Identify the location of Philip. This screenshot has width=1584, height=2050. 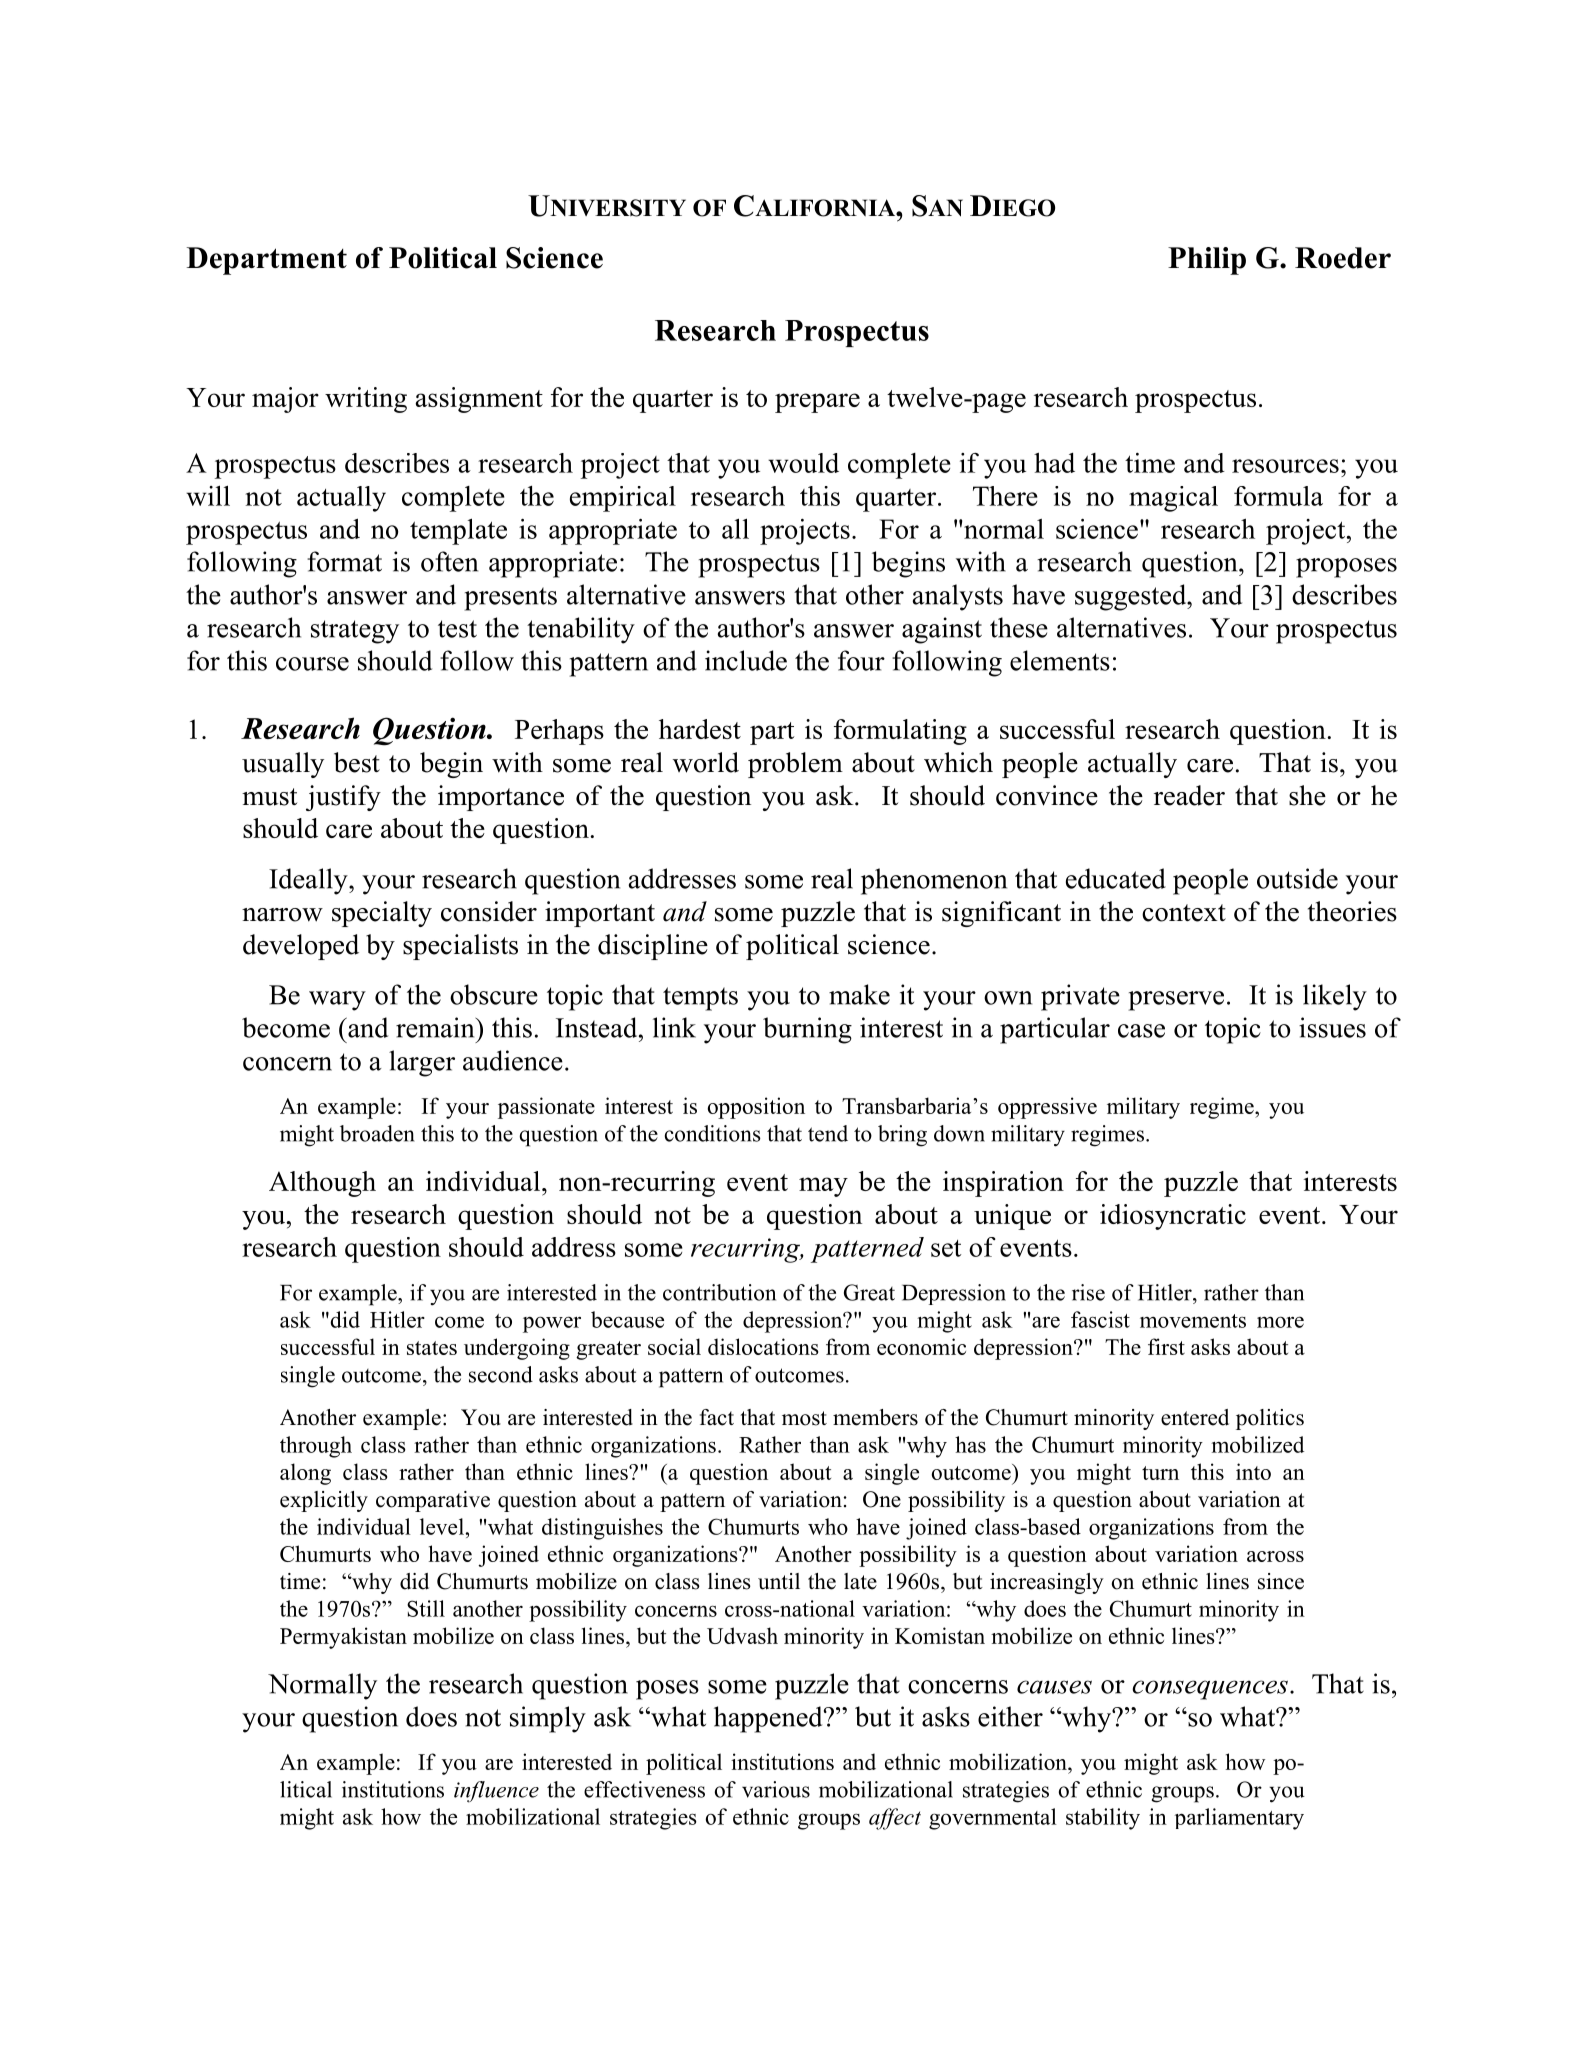
(1207, 261).
